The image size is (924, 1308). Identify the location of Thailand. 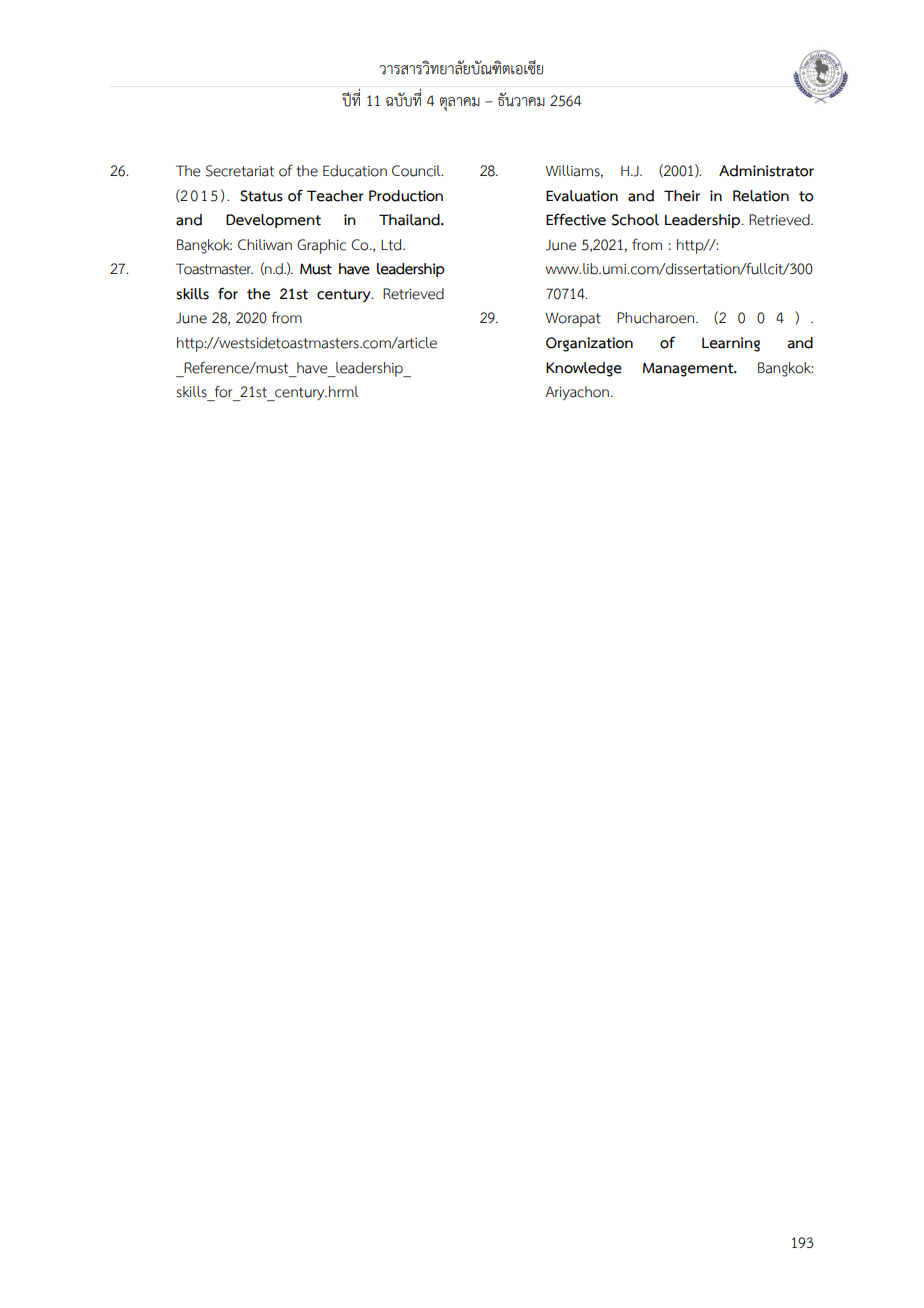
(410, 220).
